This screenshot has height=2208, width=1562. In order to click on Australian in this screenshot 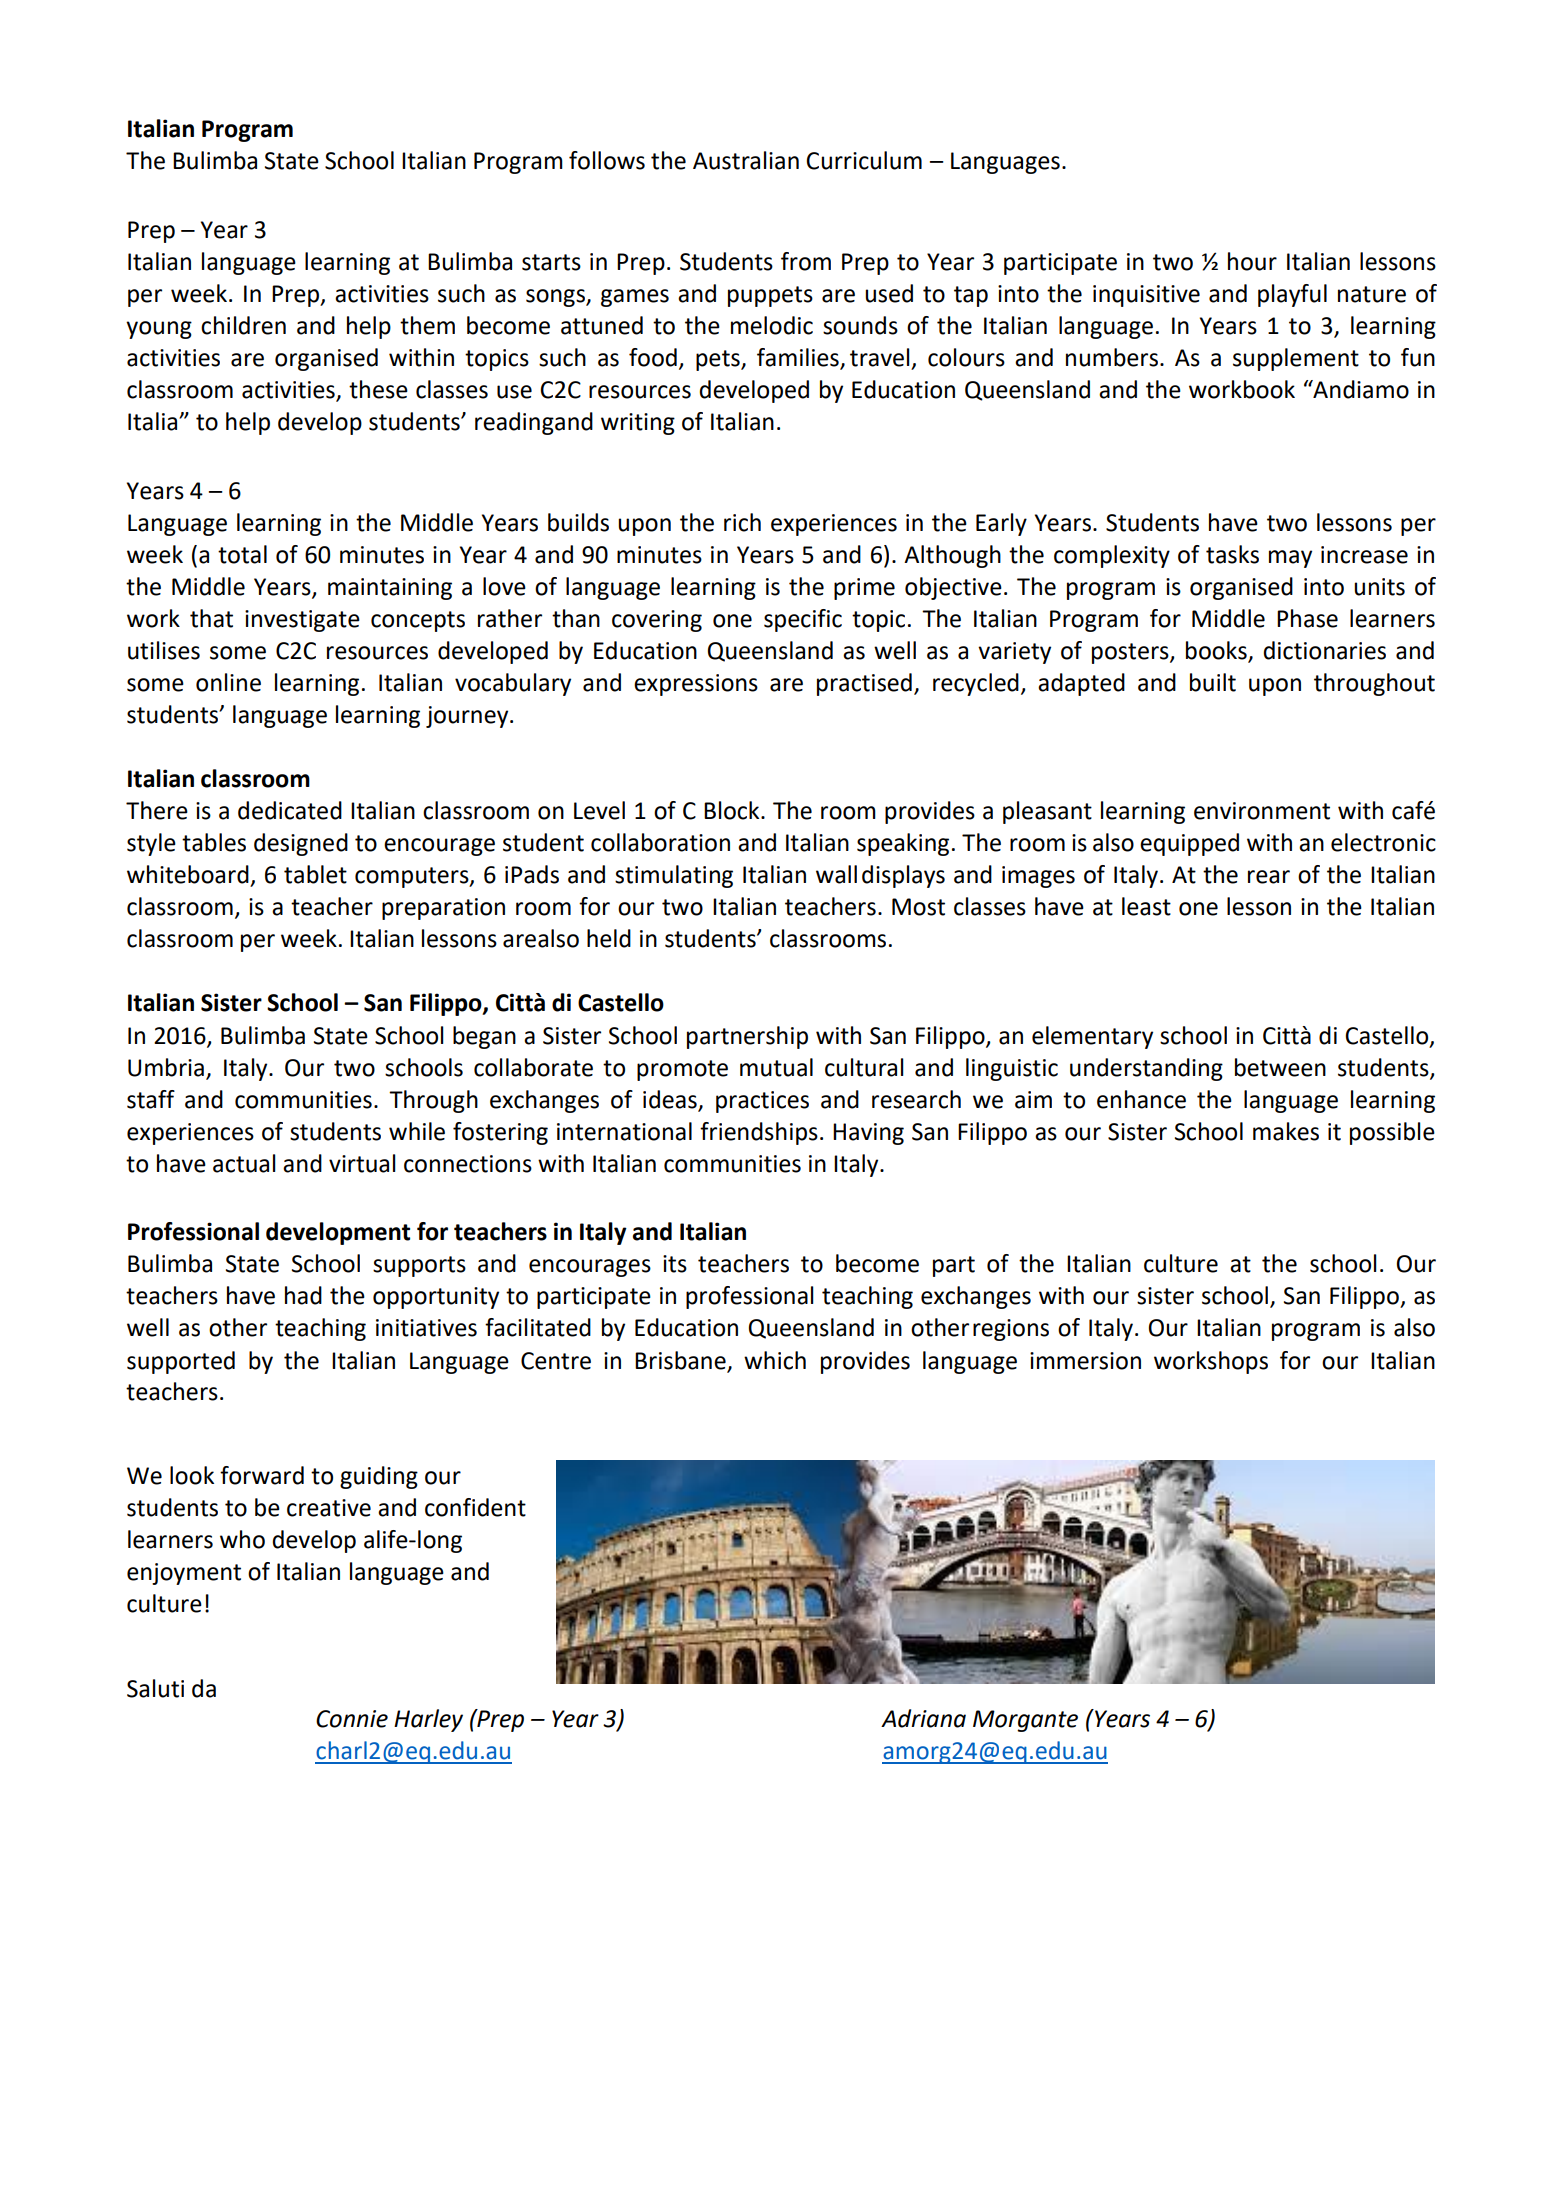, I will do `click(746, 160)`.
